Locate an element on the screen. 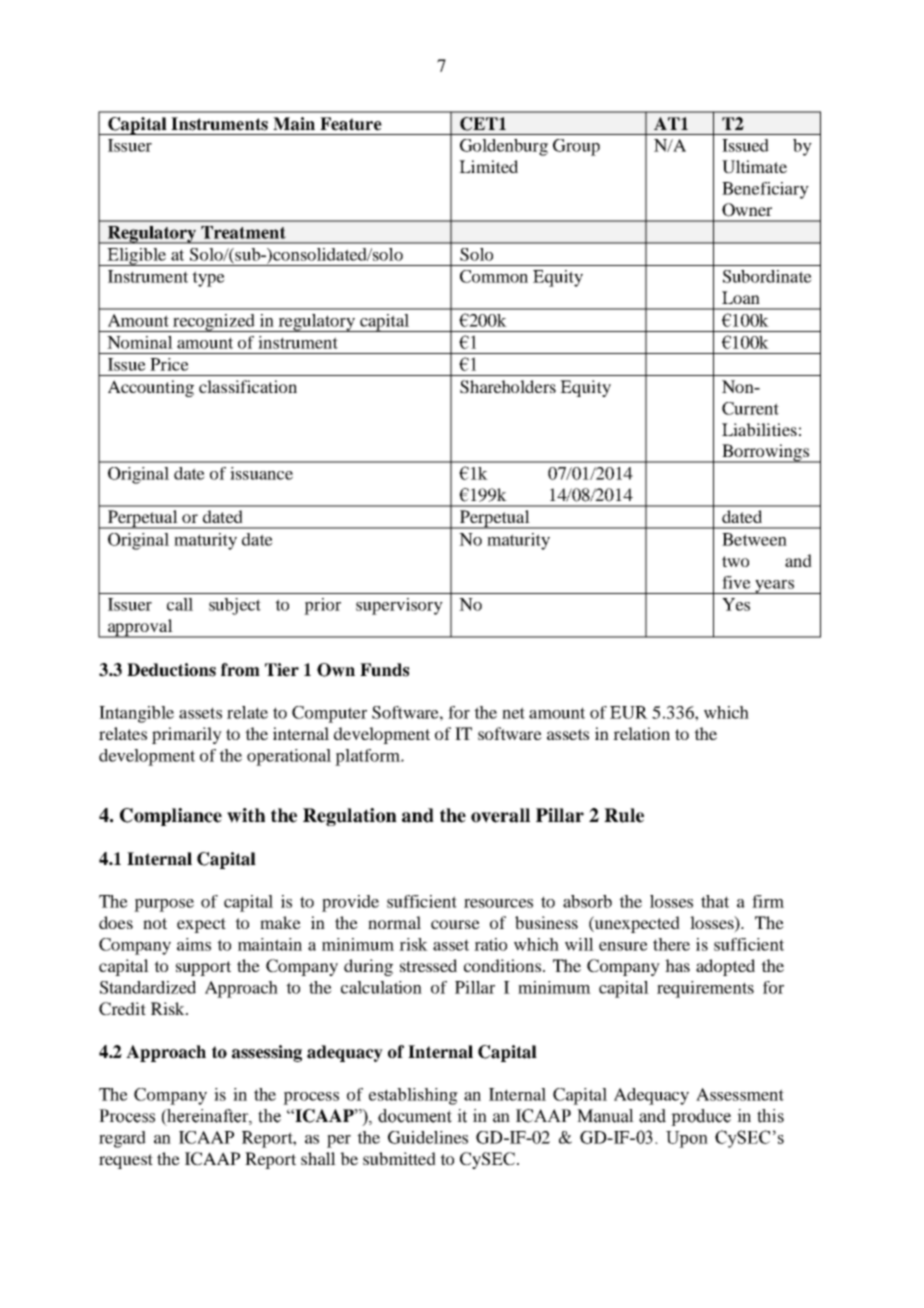 This screenshot has height=1308, width=924. Eligible is located at coordinates (137, 257).
